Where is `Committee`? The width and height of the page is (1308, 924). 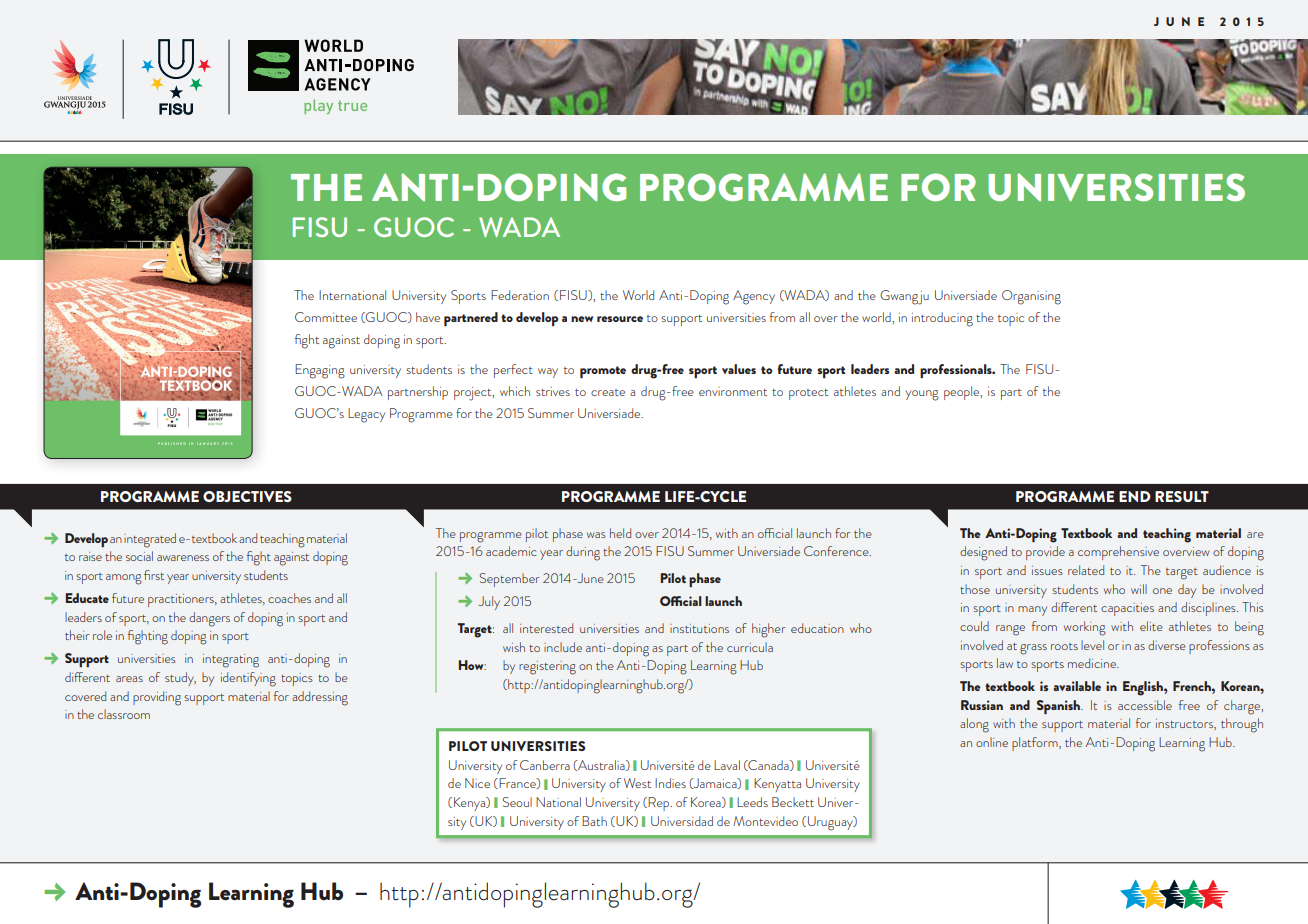 Committee is located at coordinates (326, 317).
